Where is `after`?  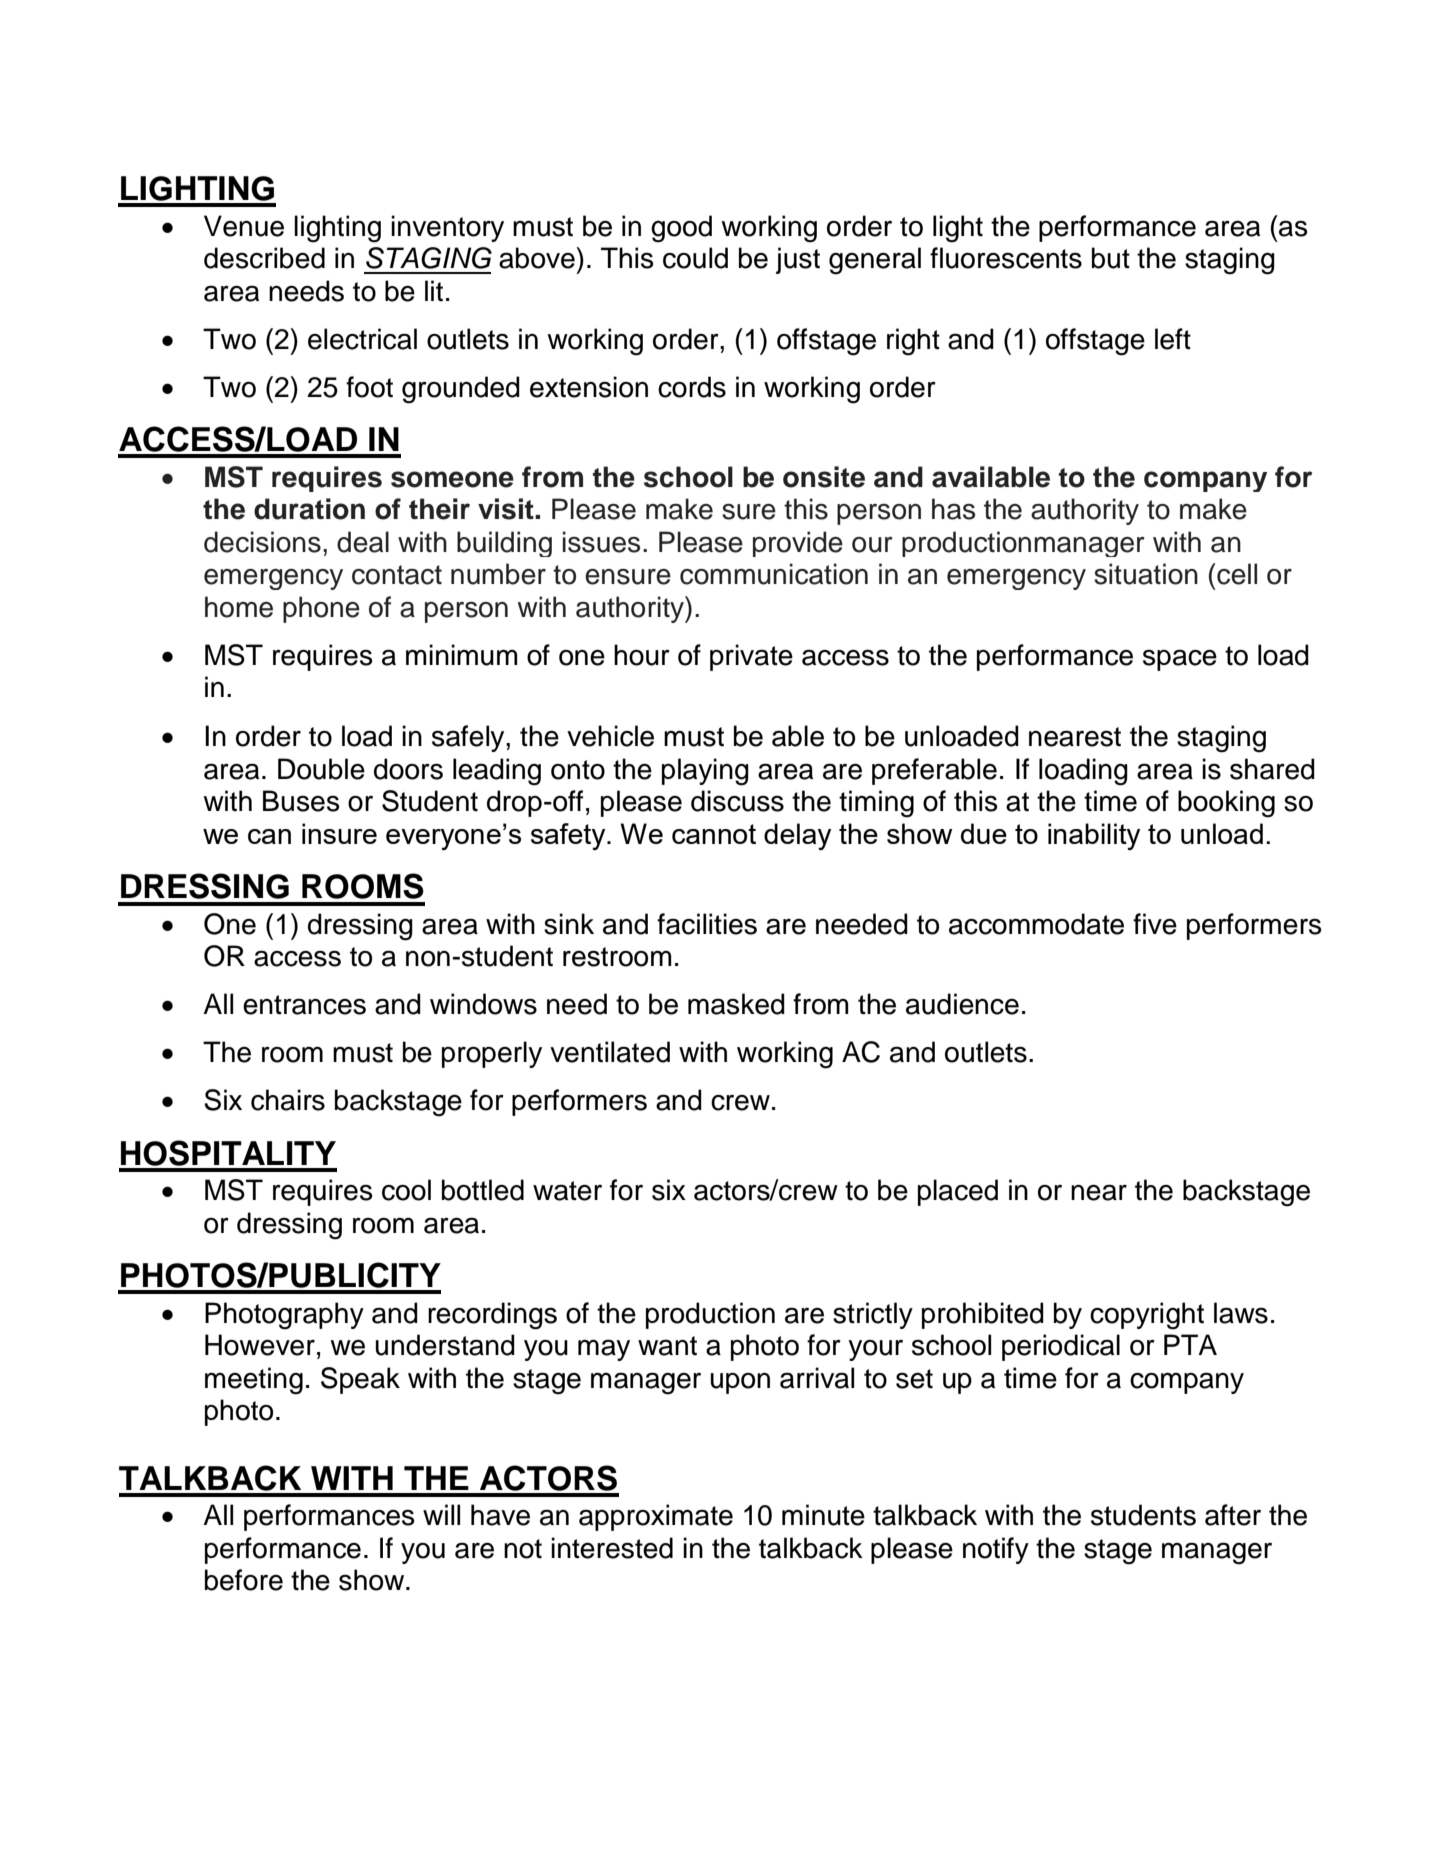 after is located at coordinates (1233, 1515).
